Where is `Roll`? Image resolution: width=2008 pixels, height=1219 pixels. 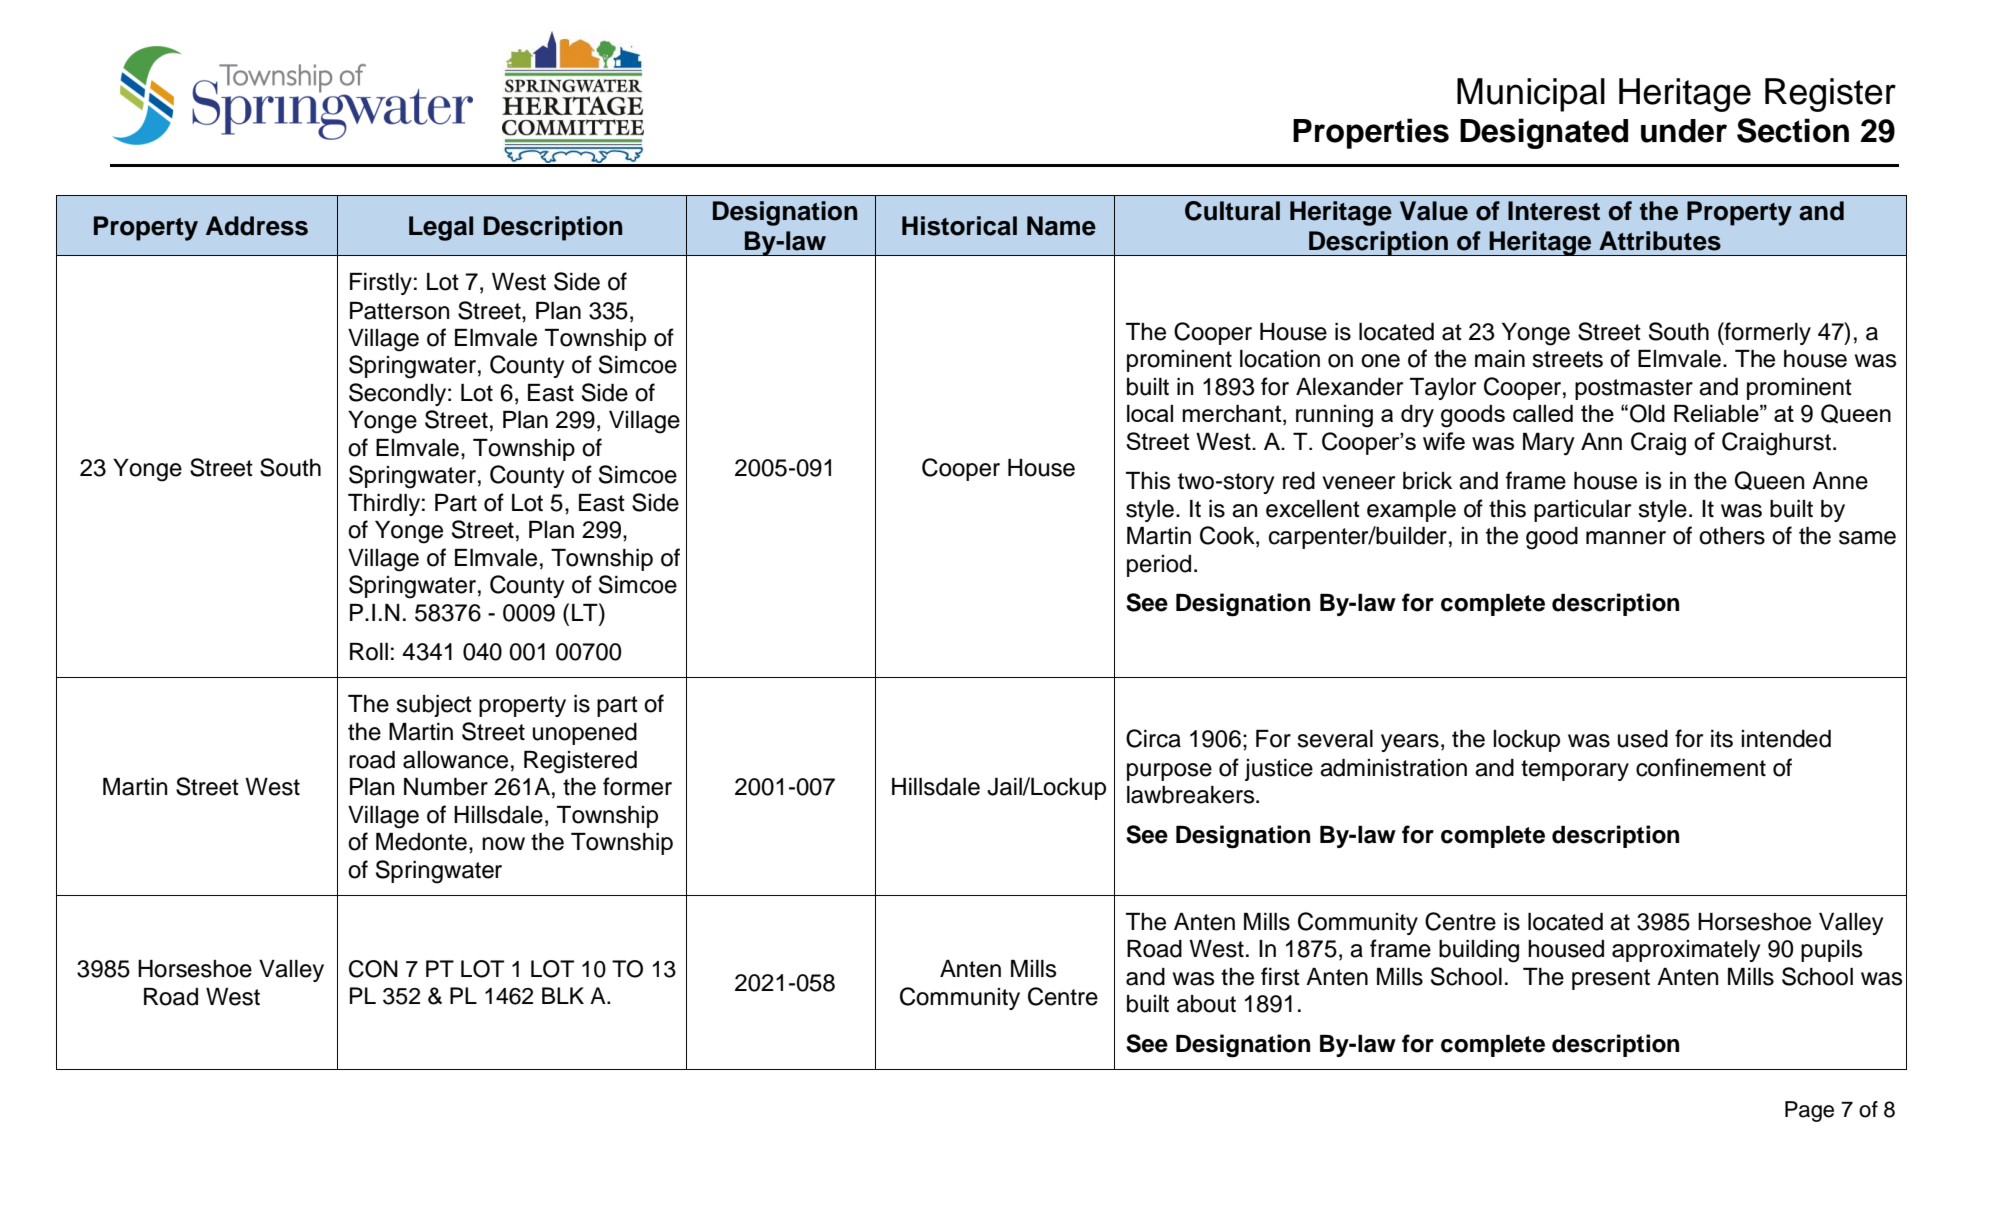 Roll is located at coordinates (369, 652).
